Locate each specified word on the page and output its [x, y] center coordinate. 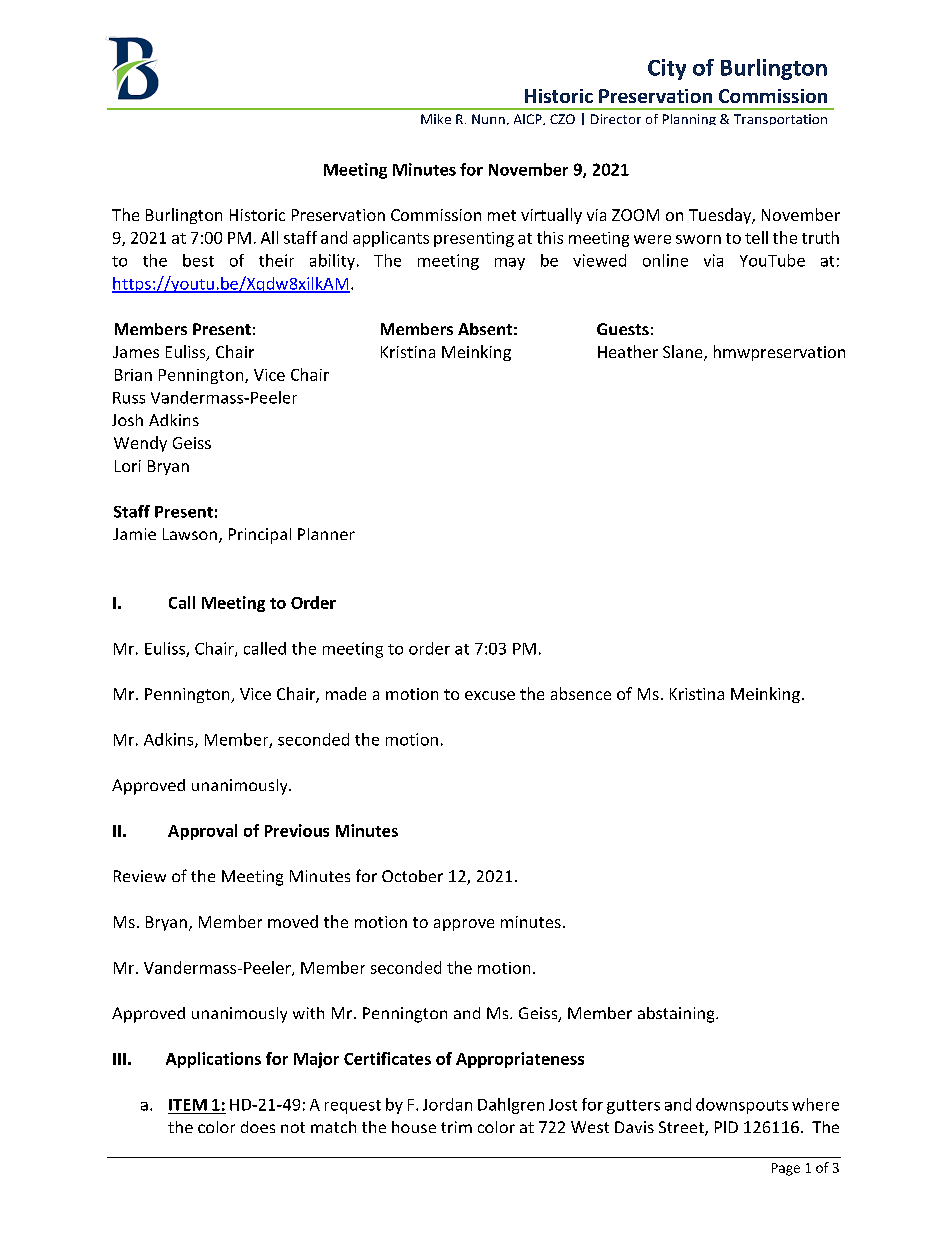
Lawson [190, 534]
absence [581, 693]
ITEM [188, 1105]
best [198, 260]
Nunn [488, 119]
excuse [490, 695]
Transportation [780, 119]
